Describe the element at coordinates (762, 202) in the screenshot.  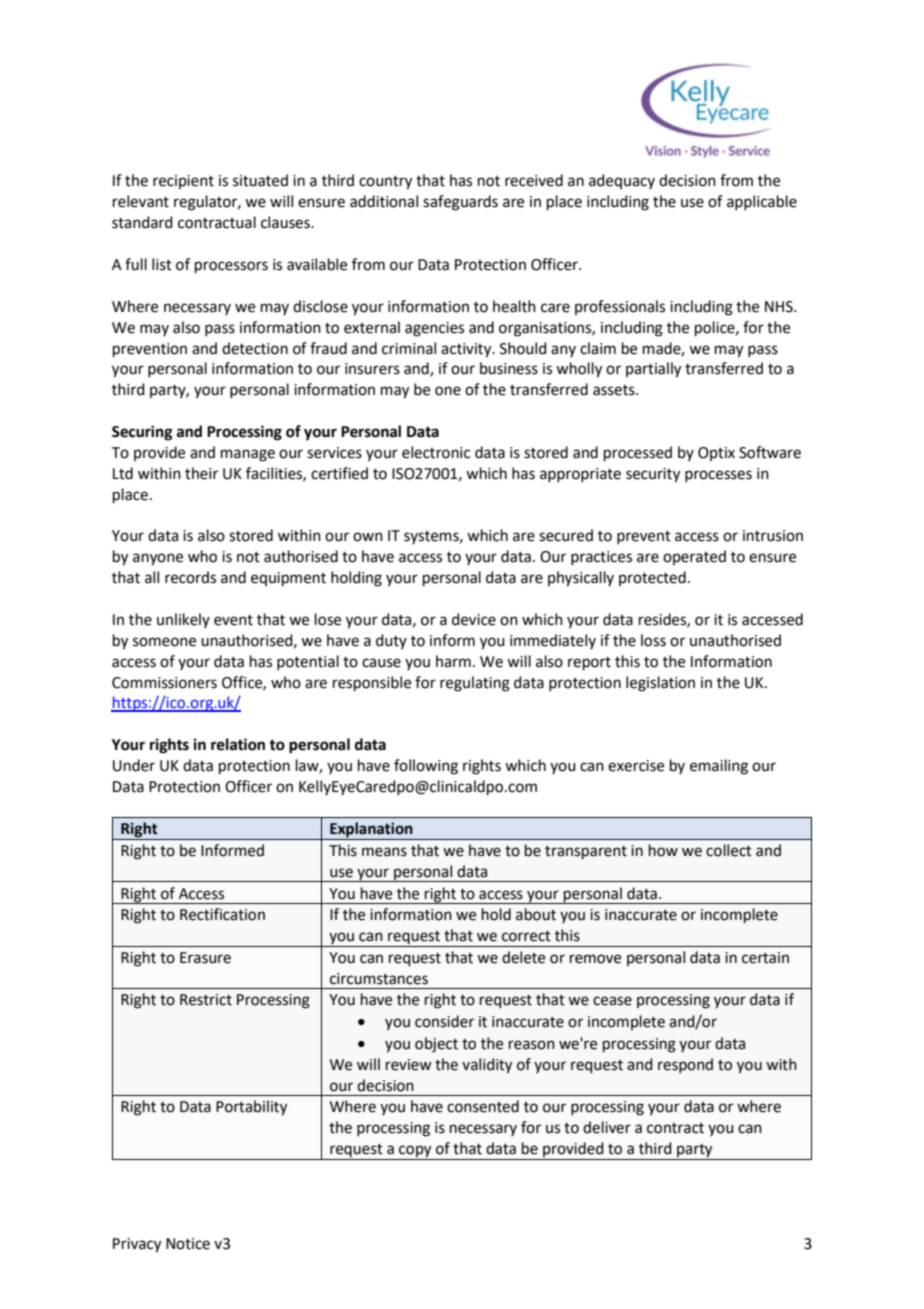
I see `applicable` at that location.
